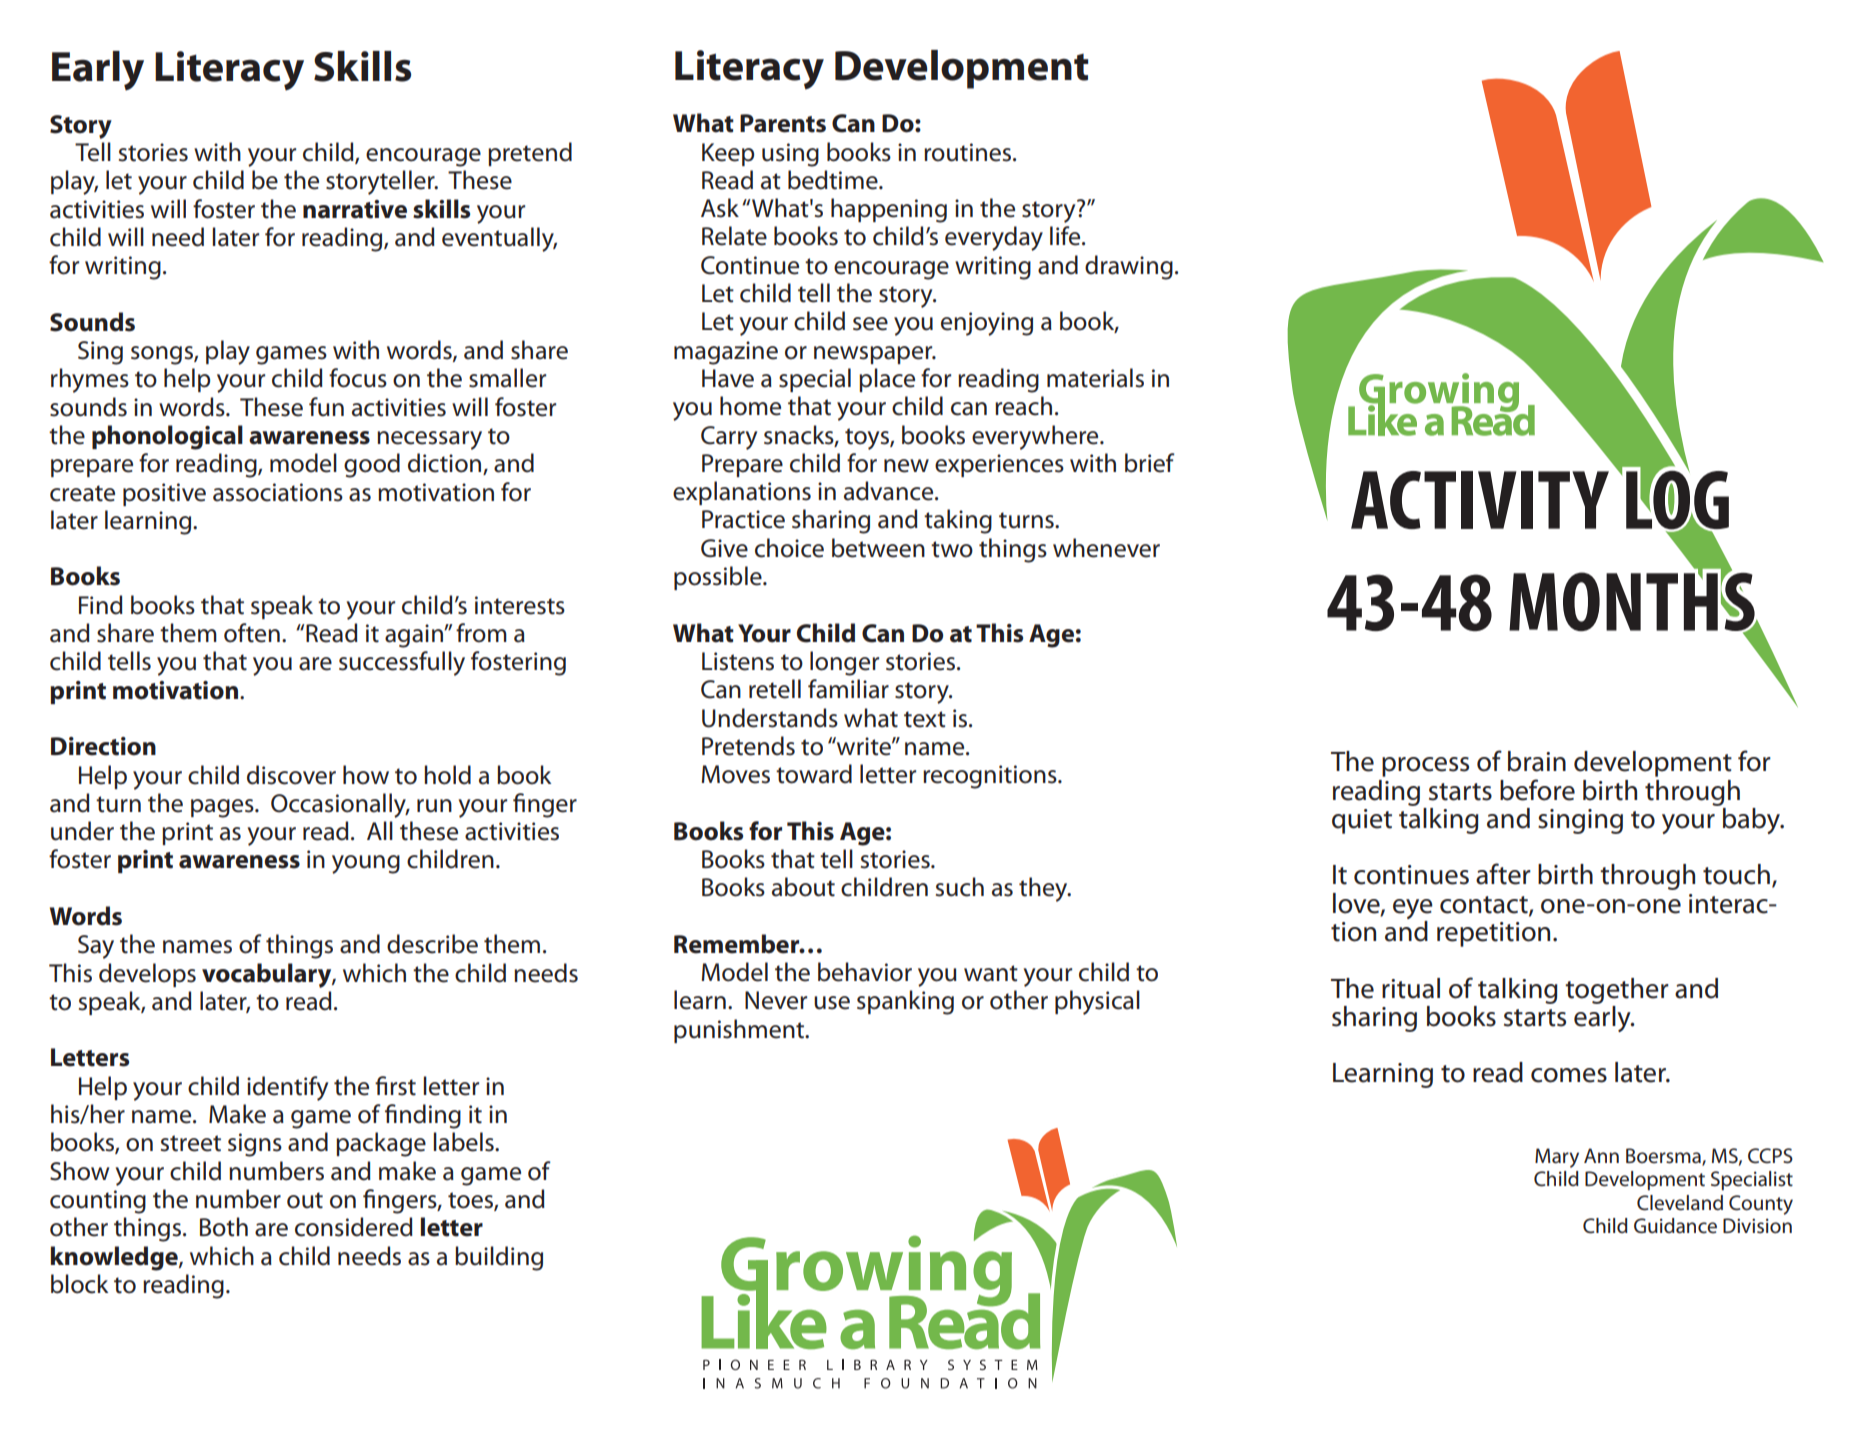 This document has height=1443, width=1868. Describe the element at coordinates (1617, 991) in the document. I see `together` at that location.
